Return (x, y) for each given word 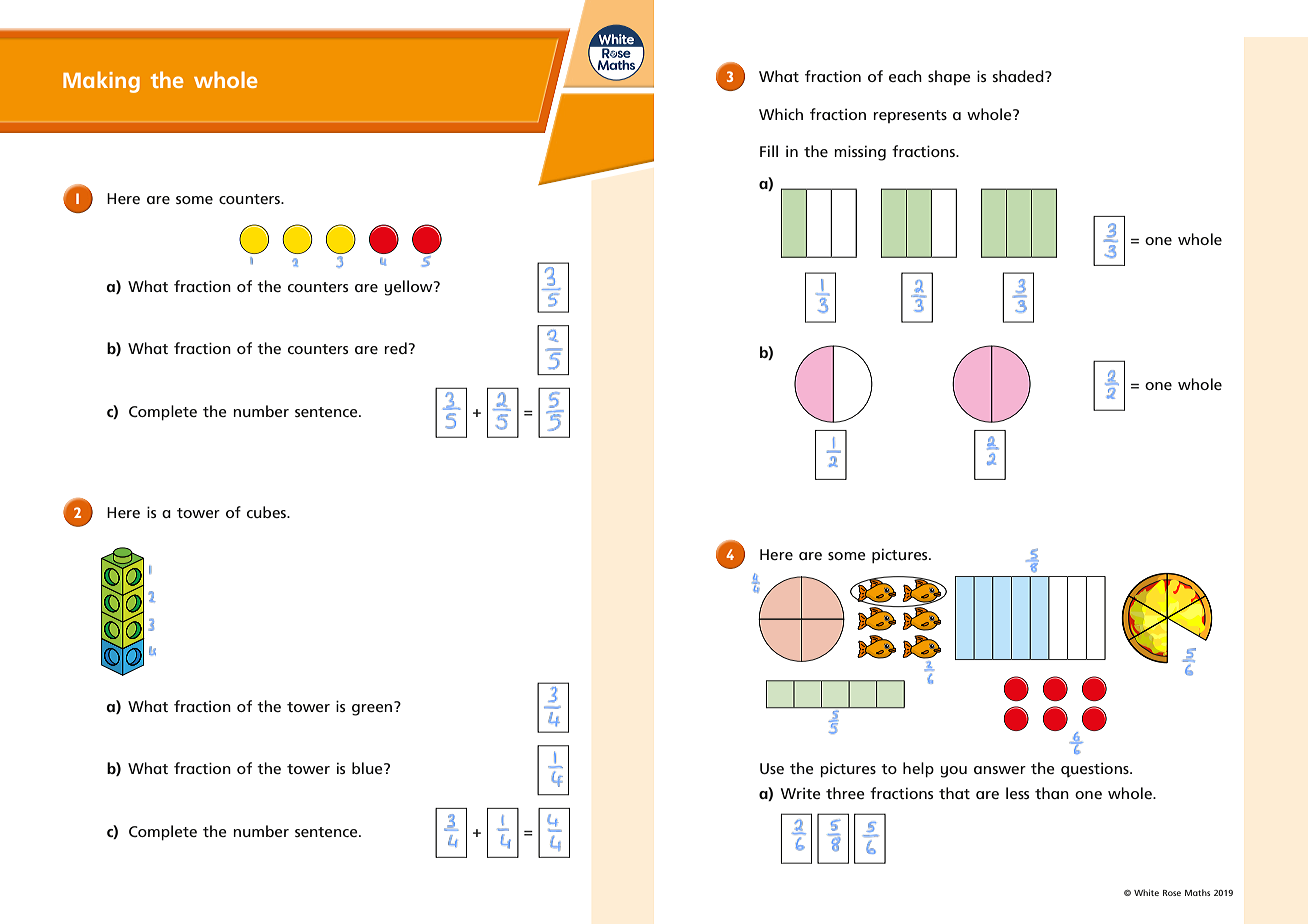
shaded (1019, 76)
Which (781, 114)
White (1146, 892)
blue (368, 768)
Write (801, 793)
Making (101, 82)
